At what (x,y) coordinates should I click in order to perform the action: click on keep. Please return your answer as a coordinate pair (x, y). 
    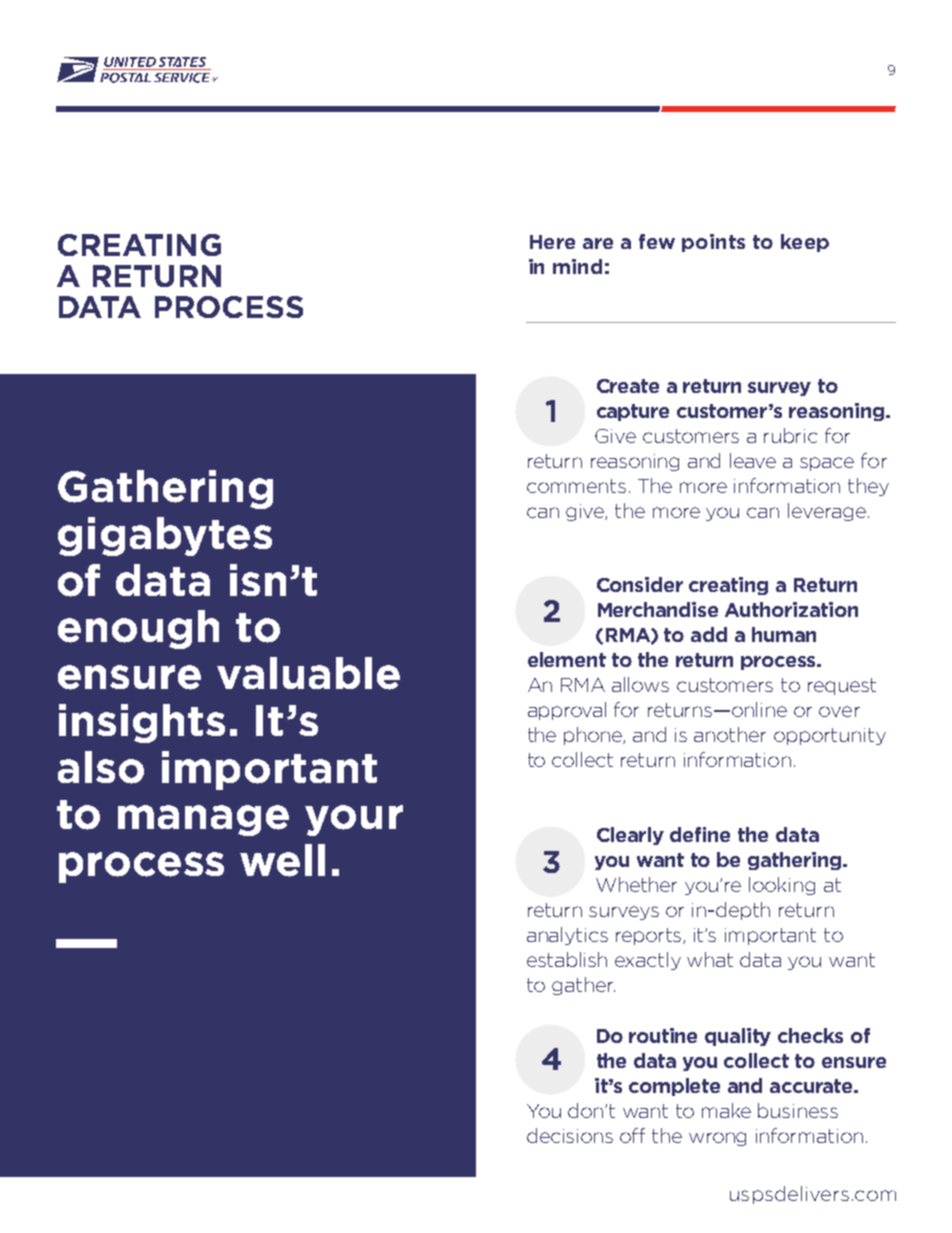
    Looking at the image, I should click on (805, 243).
